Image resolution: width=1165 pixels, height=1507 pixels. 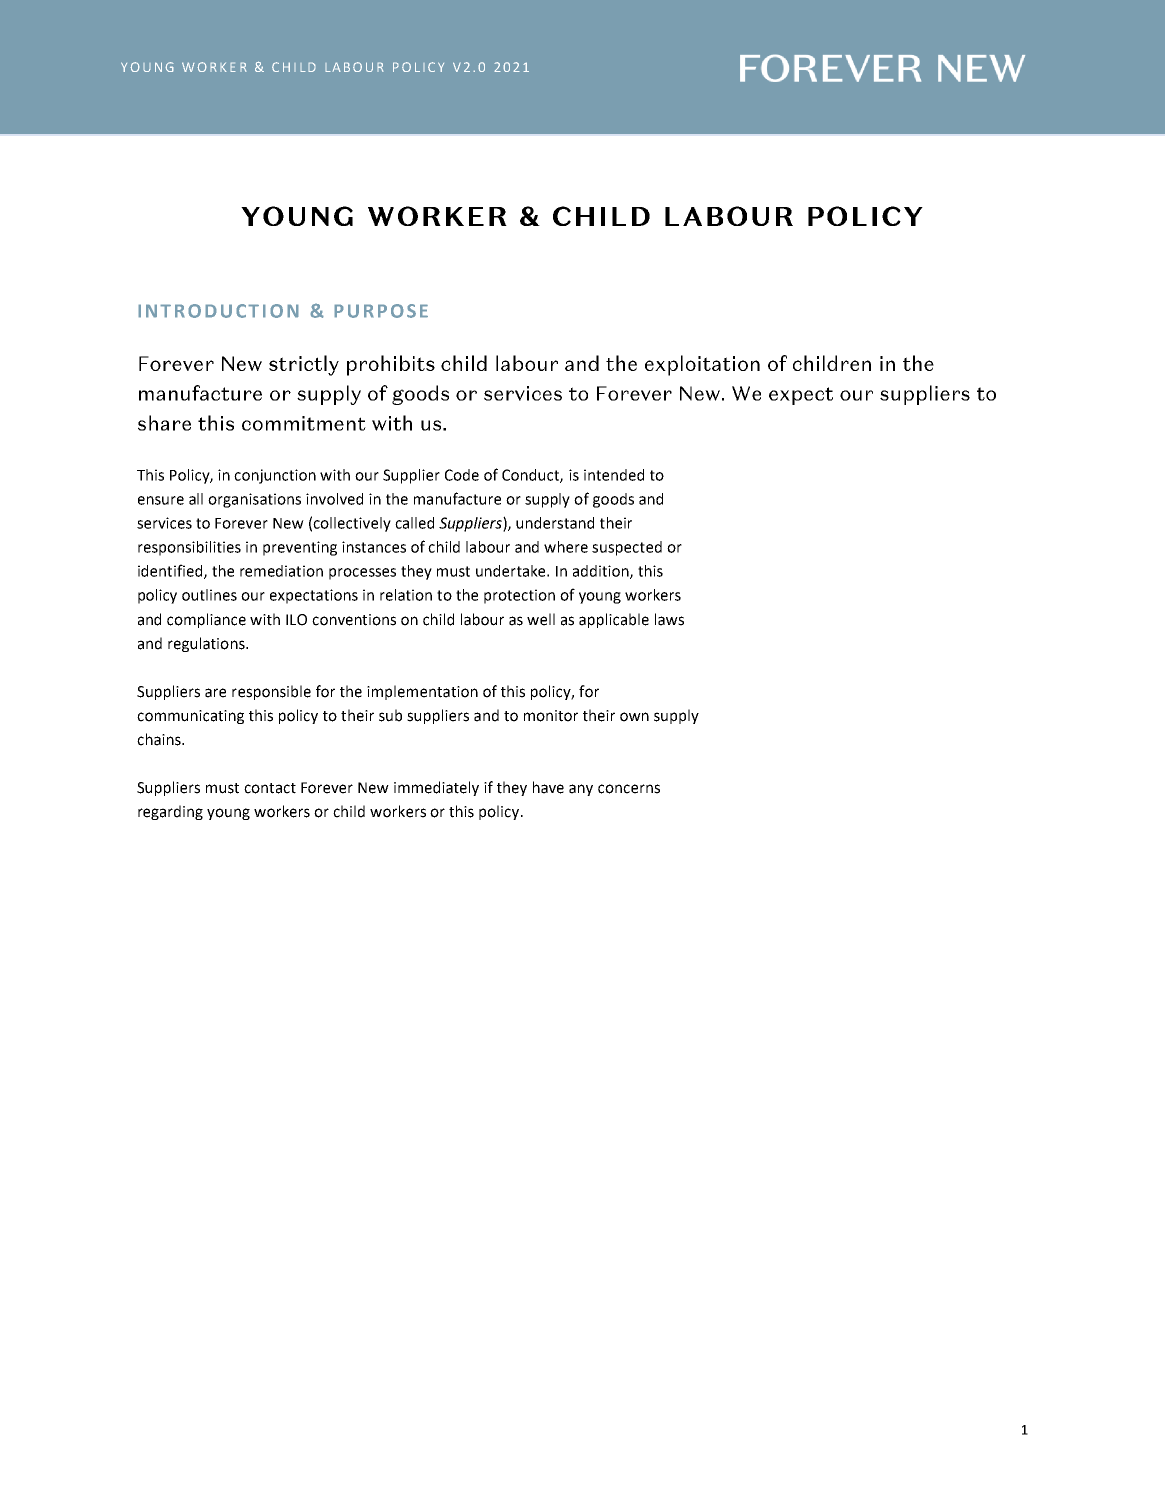 I want to click on addition, so click(x=602, y=572).
